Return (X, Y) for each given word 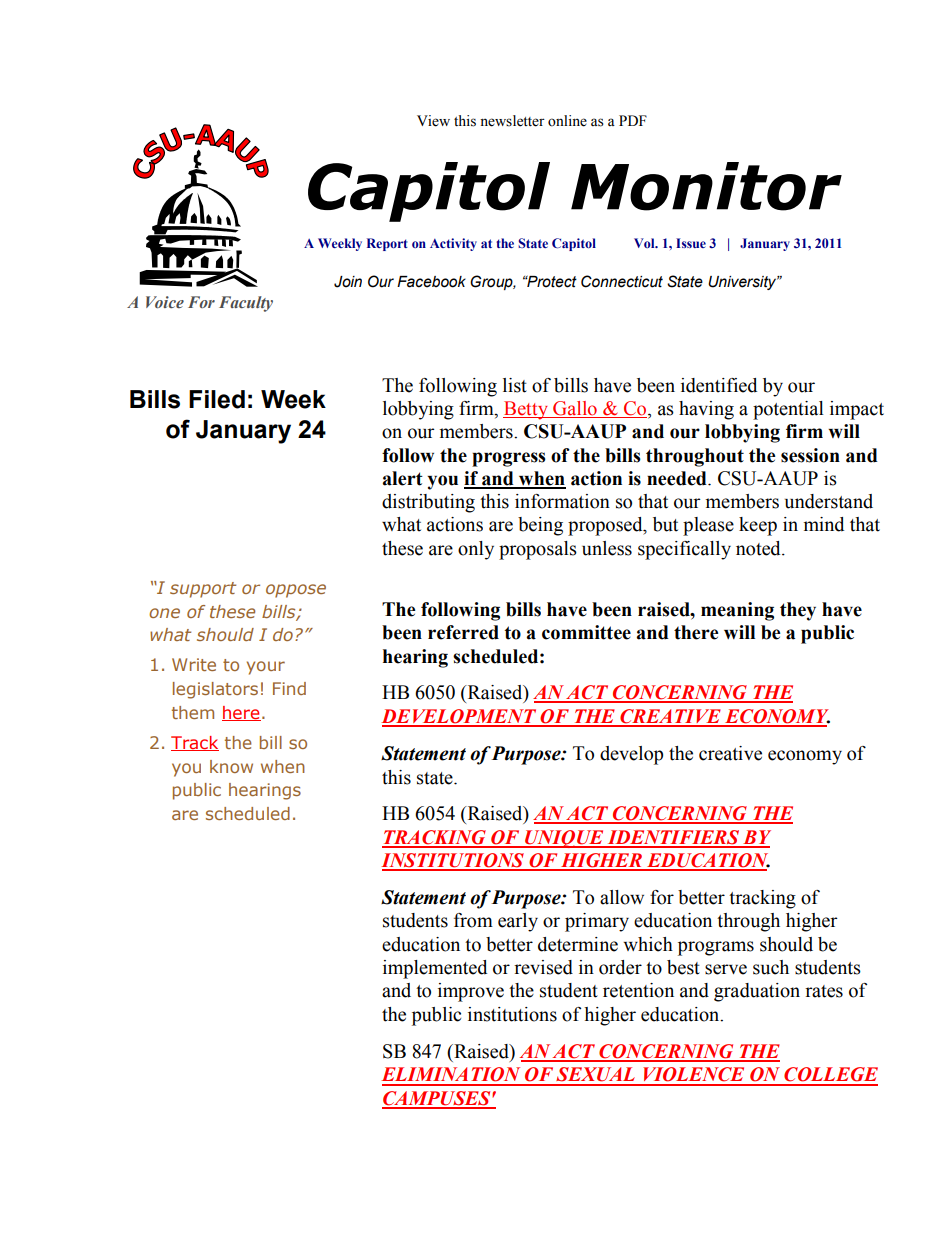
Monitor (706, 186)
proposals (538, 550)
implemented (435, 969)
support (203, 590)
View (433, 121)
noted (759, 548)
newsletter (512, 121)
